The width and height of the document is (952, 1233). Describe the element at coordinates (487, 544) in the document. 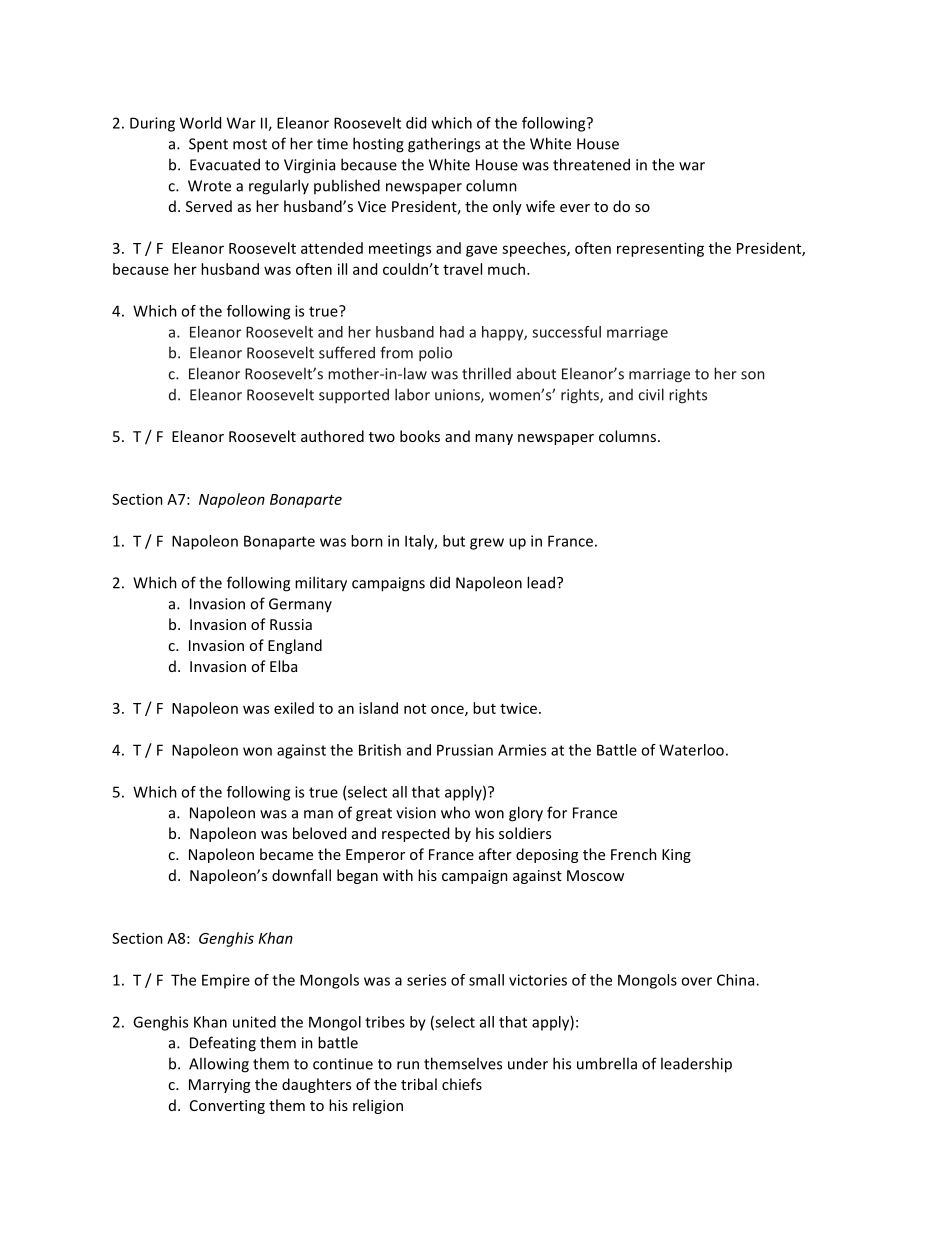

I see `grew` at that location.
